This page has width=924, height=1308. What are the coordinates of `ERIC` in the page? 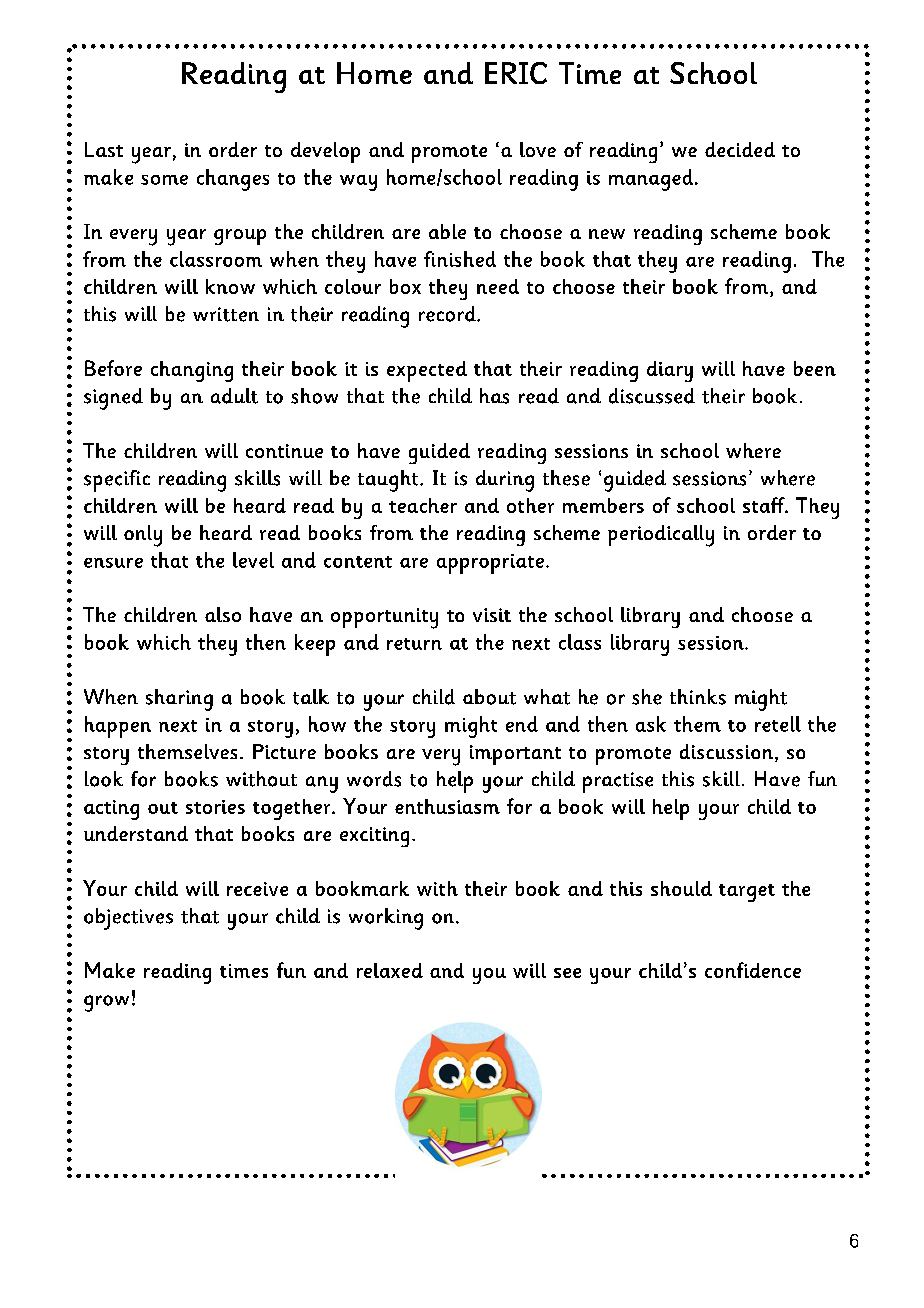 It's located at (516, 73).
